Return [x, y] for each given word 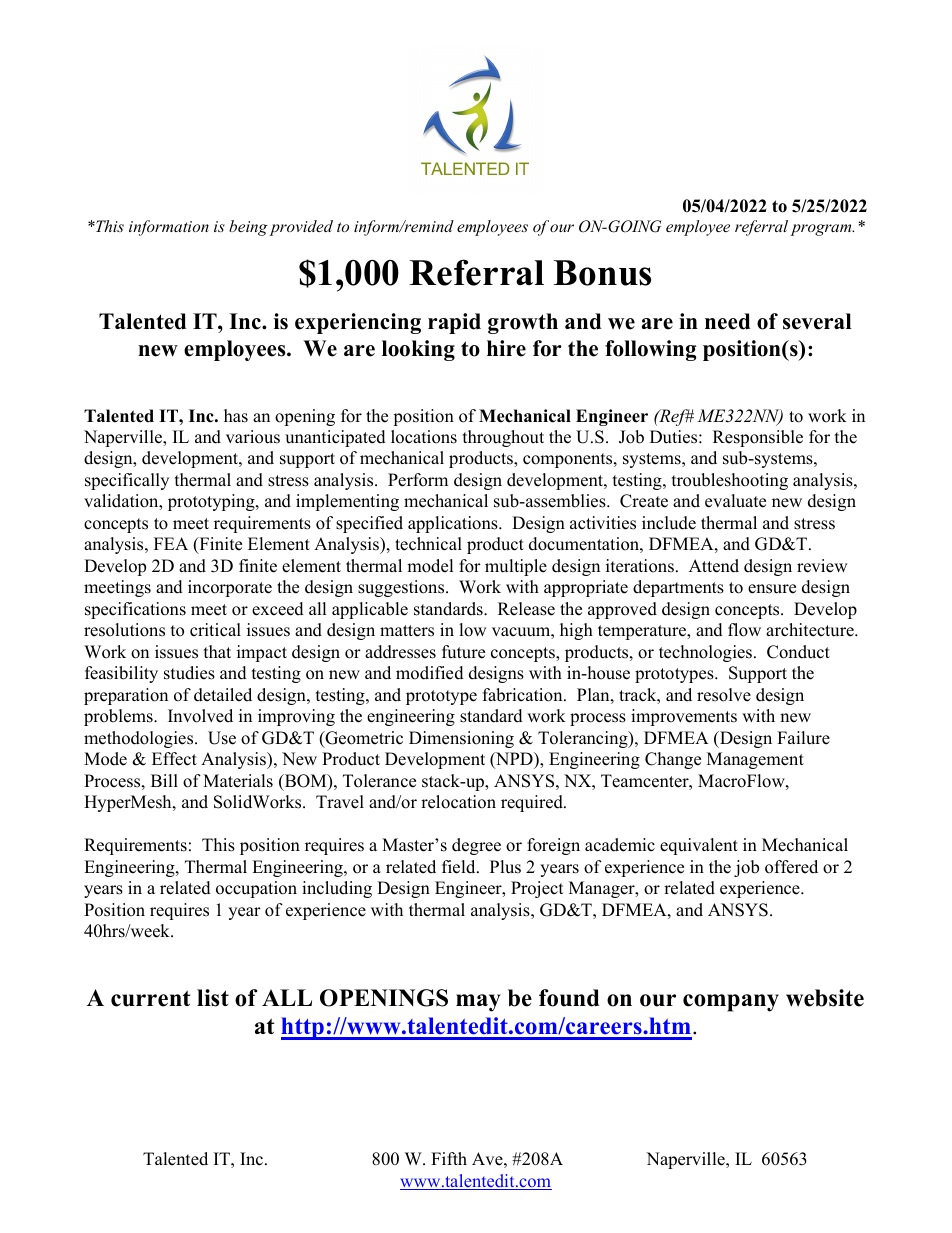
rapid [454, 323]
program [822, 230]
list [213, 998]
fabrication [524, 695]
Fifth [449, 1158]
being [248, 228]
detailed [223, 695]
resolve [724, 695]
